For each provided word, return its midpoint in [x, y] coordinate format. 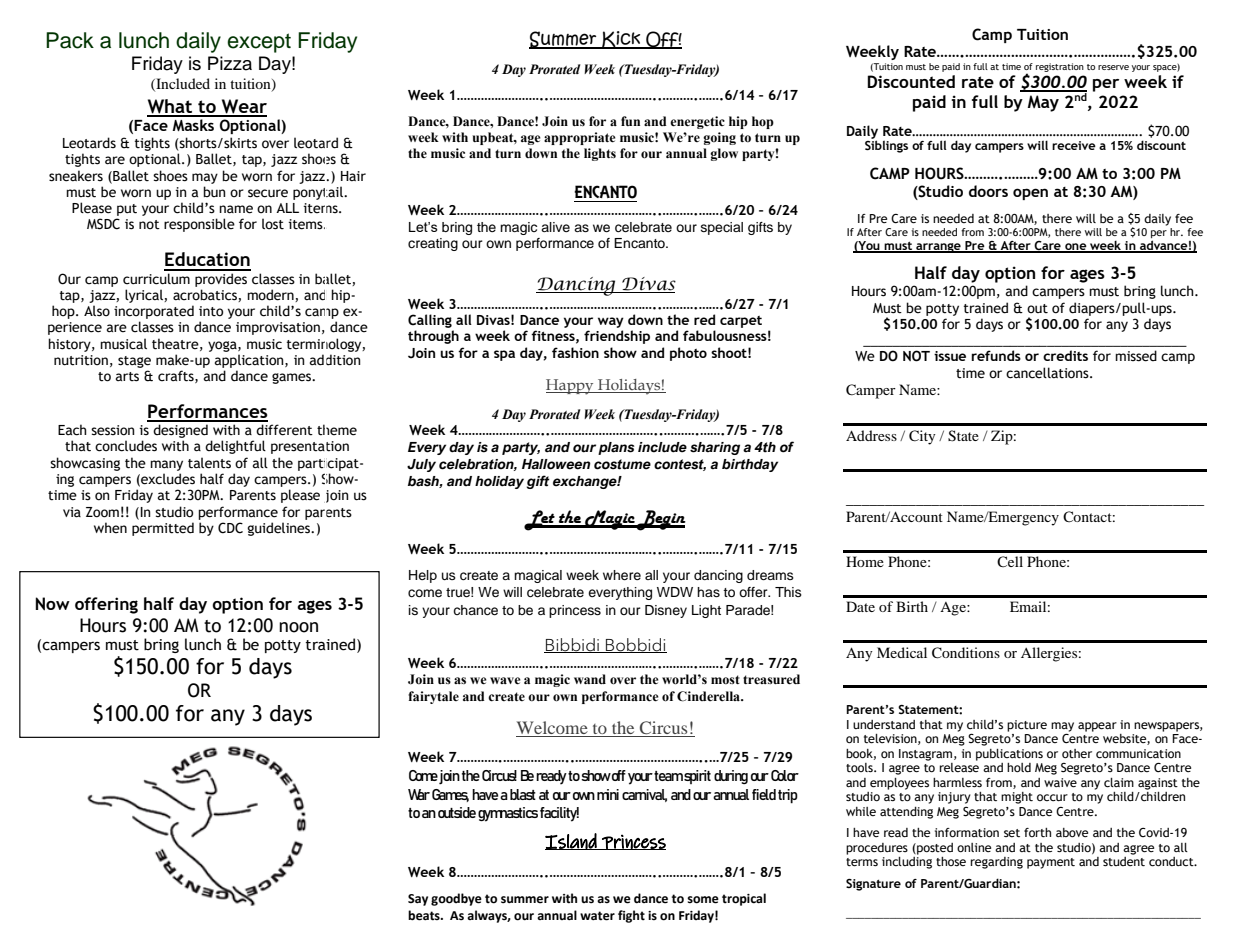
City [922, 437]
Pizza [230, 63]
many [166, 465]
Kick [621, 40]
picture [1027, 726]
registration [1060, 67]
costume [622, 464]
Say [418, 900]
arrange [938, 248]
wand [590, 679]
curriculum [156, 279]
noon [298, 627]
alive [555, 227]
